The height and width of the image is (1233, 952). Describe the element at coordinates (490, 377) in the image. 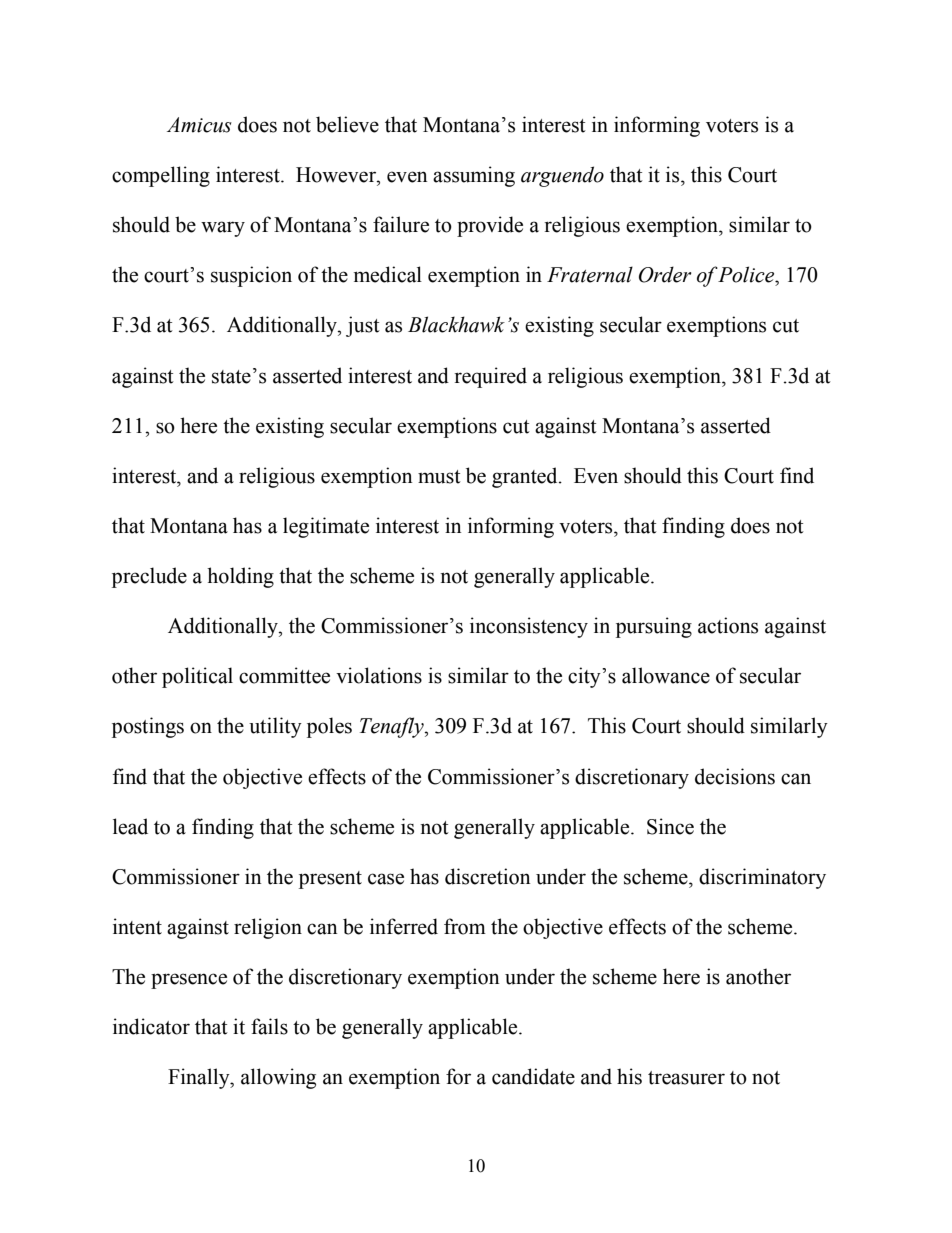

I see `required` at that location.
